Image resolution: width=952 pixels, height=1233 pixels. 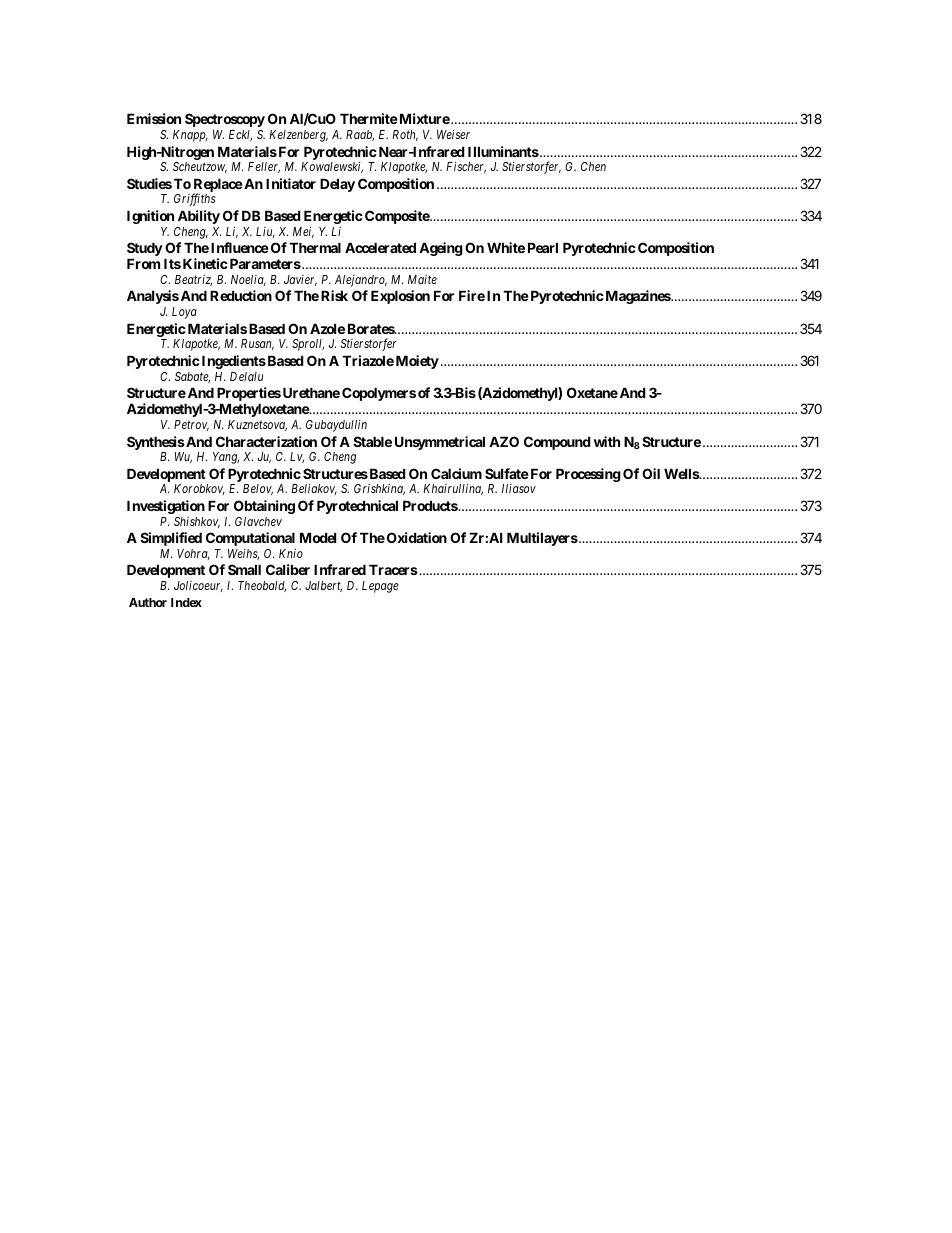 I want to click on Processing, so click(x=588, y=475).
